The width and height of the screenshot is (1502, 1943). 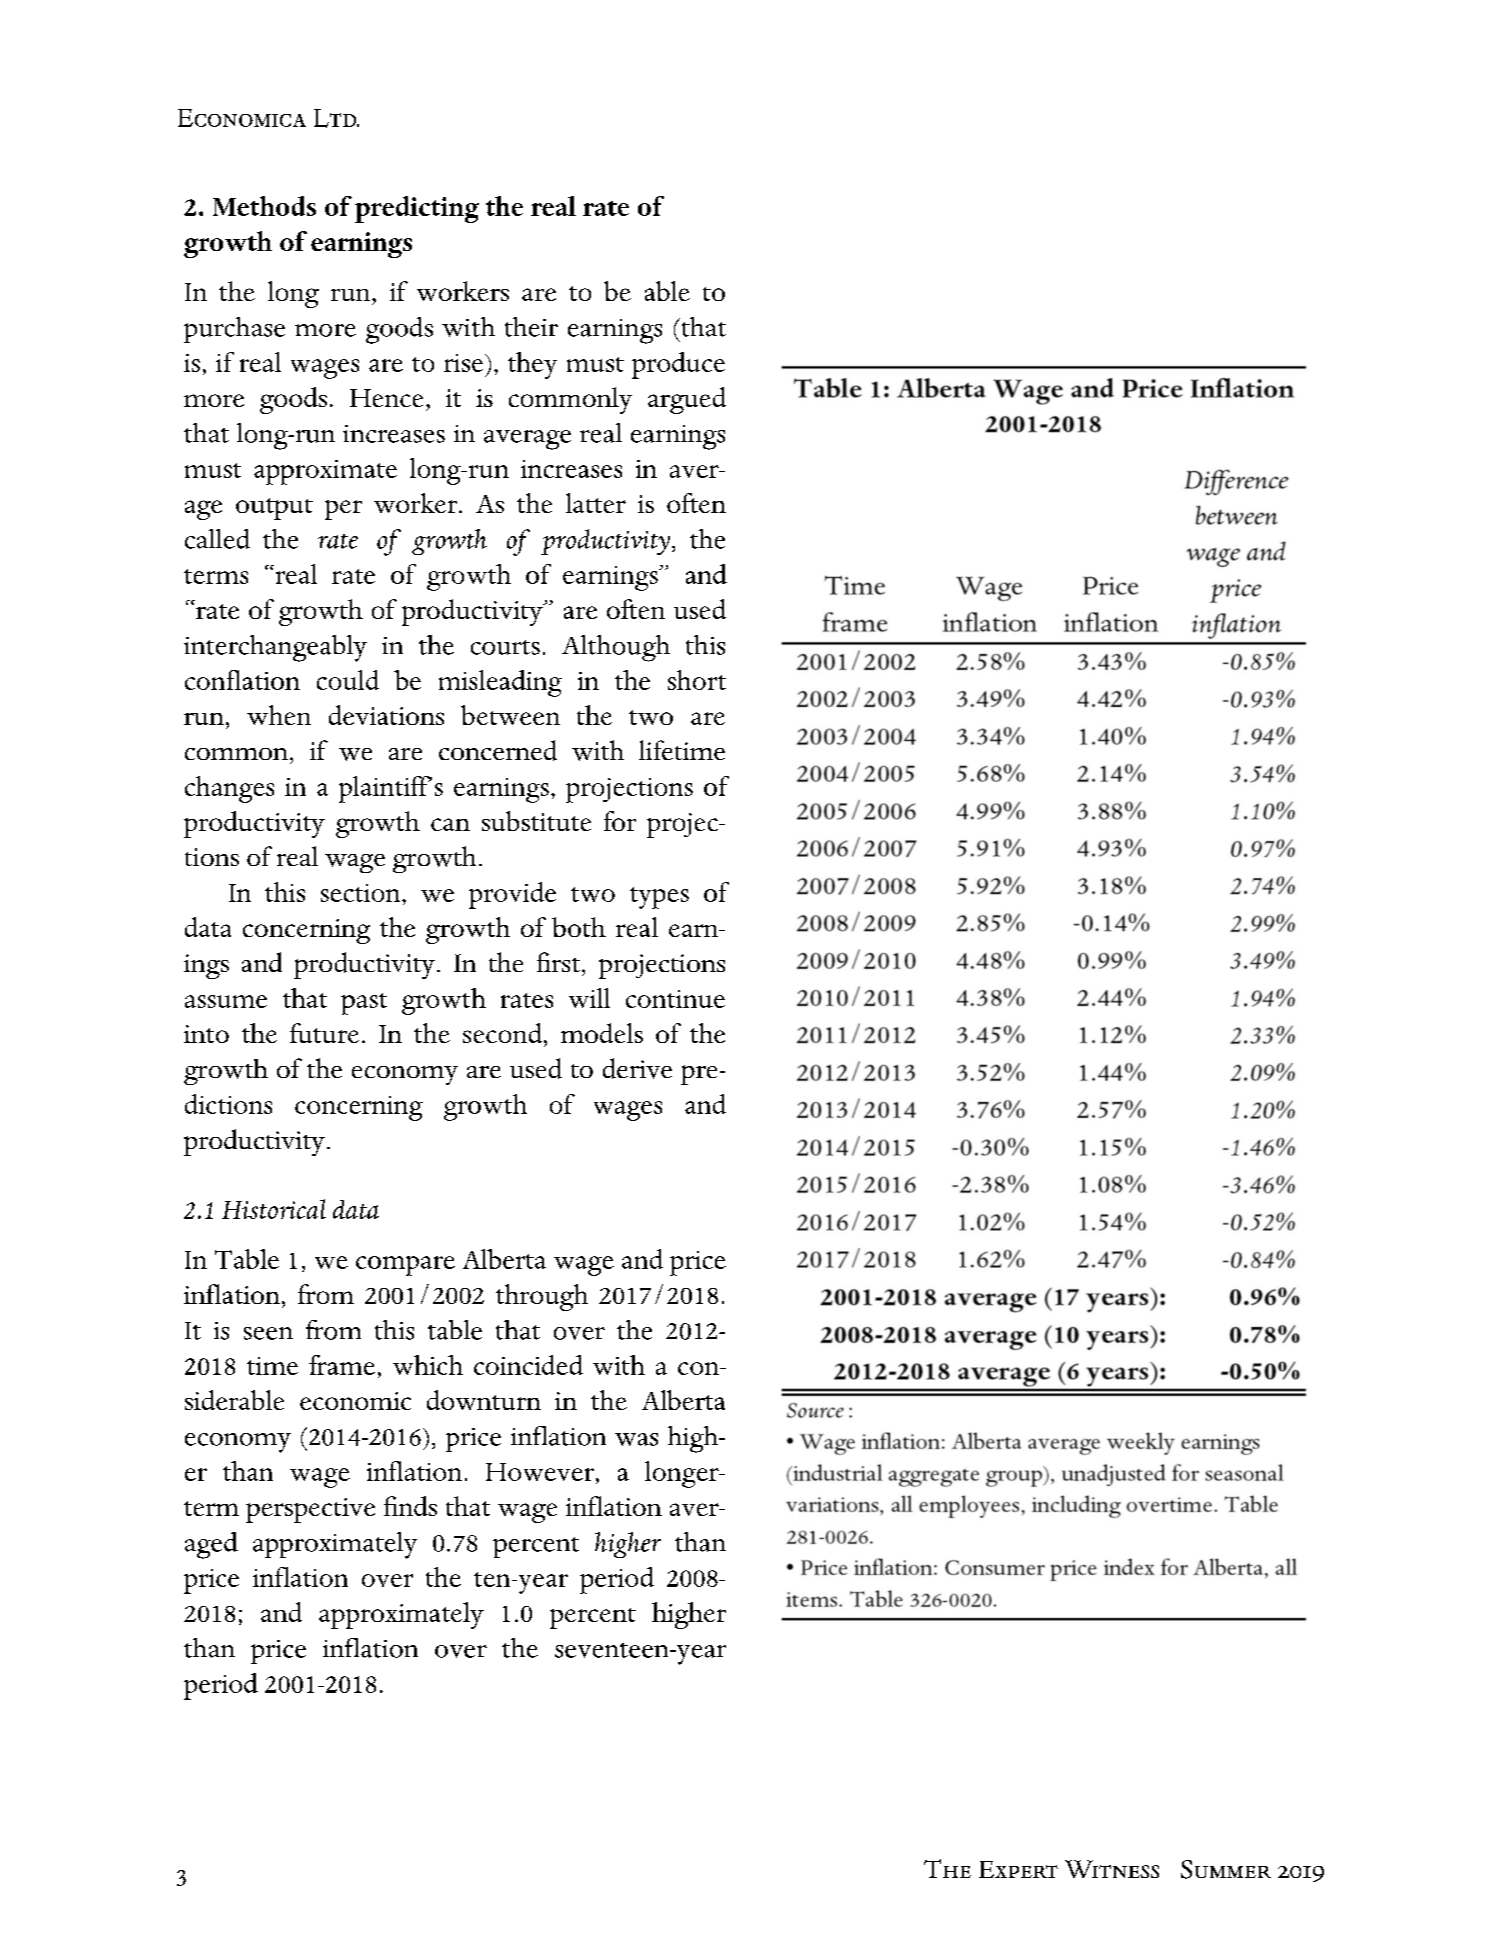 What do you see at coordinates (687, 400) in the screenshot?
I see `argued` at bounding box center [687, 400].
